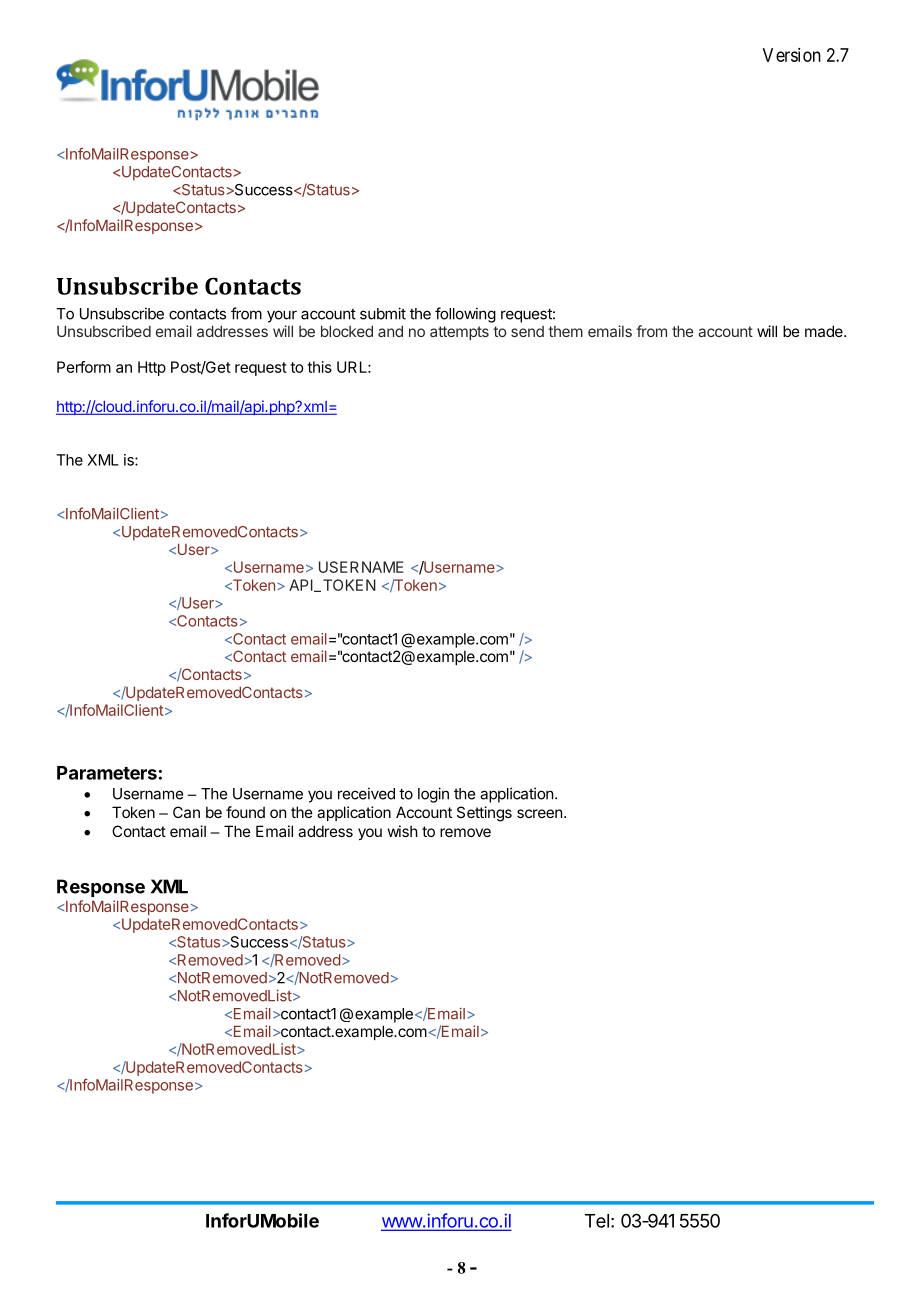  Describe the element at coordinates (597, 1221) in the screenshot. I see `Tel` at that location.
